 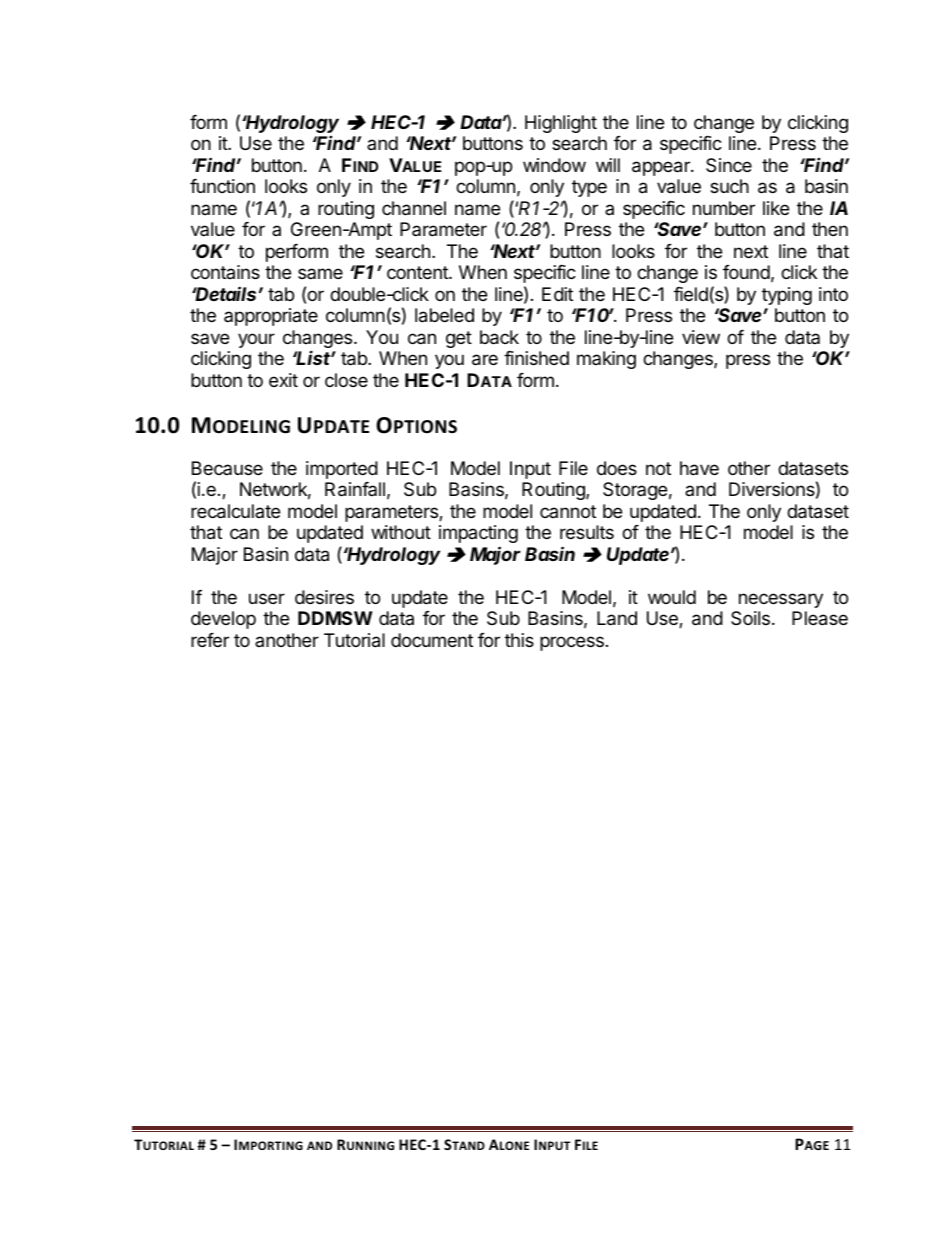 I want to click on Because, so click(x=227, y=468).
